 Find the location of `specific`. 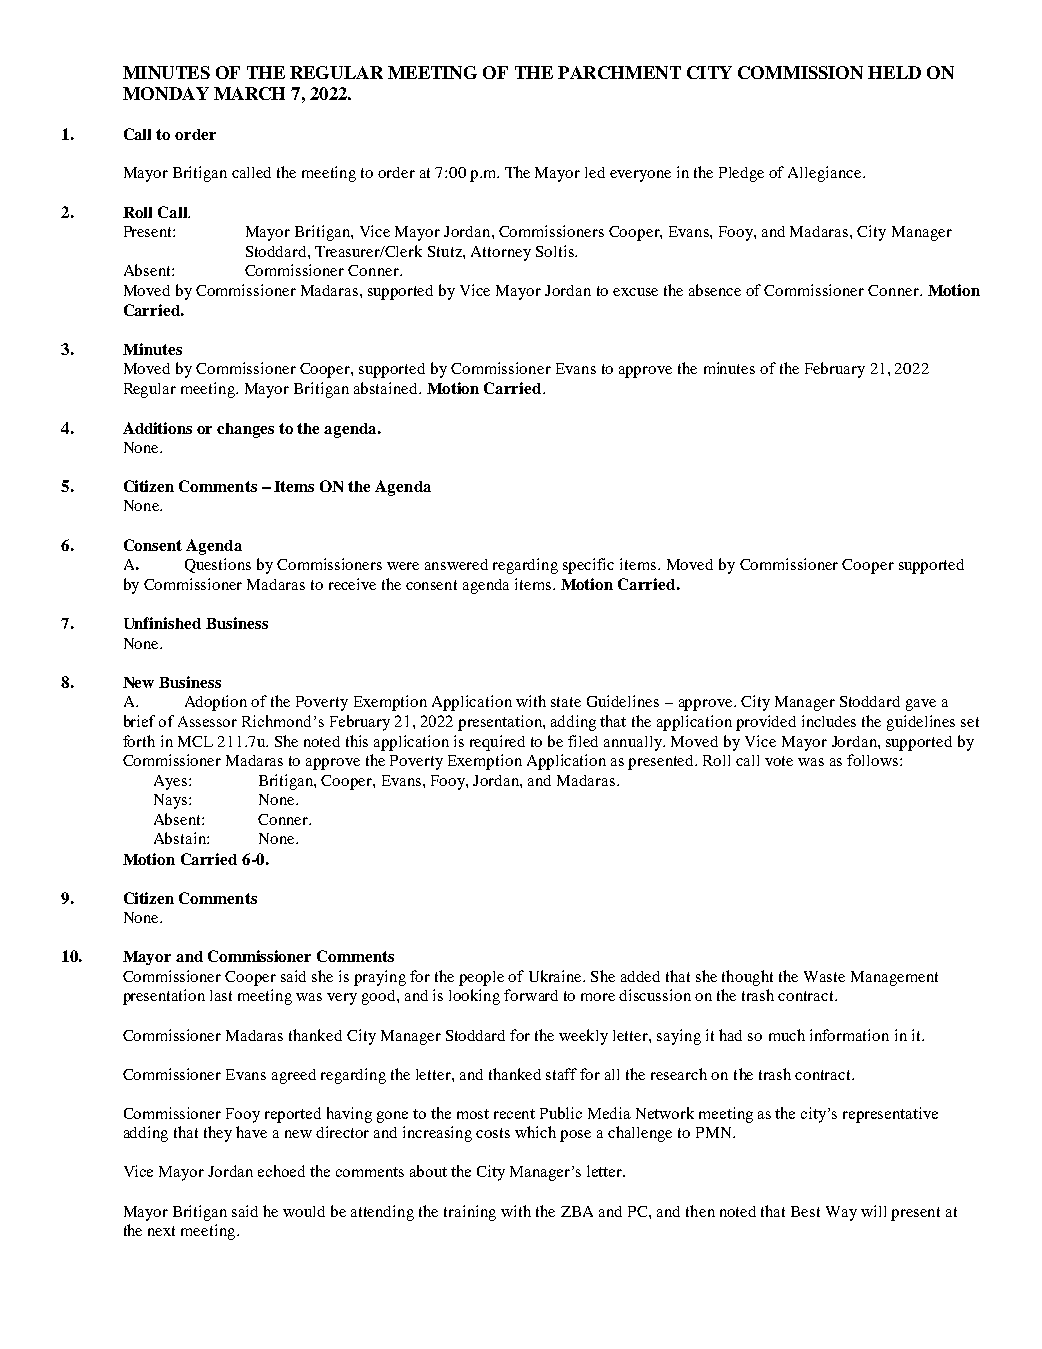

specific is located at coordinates (588, 566).
